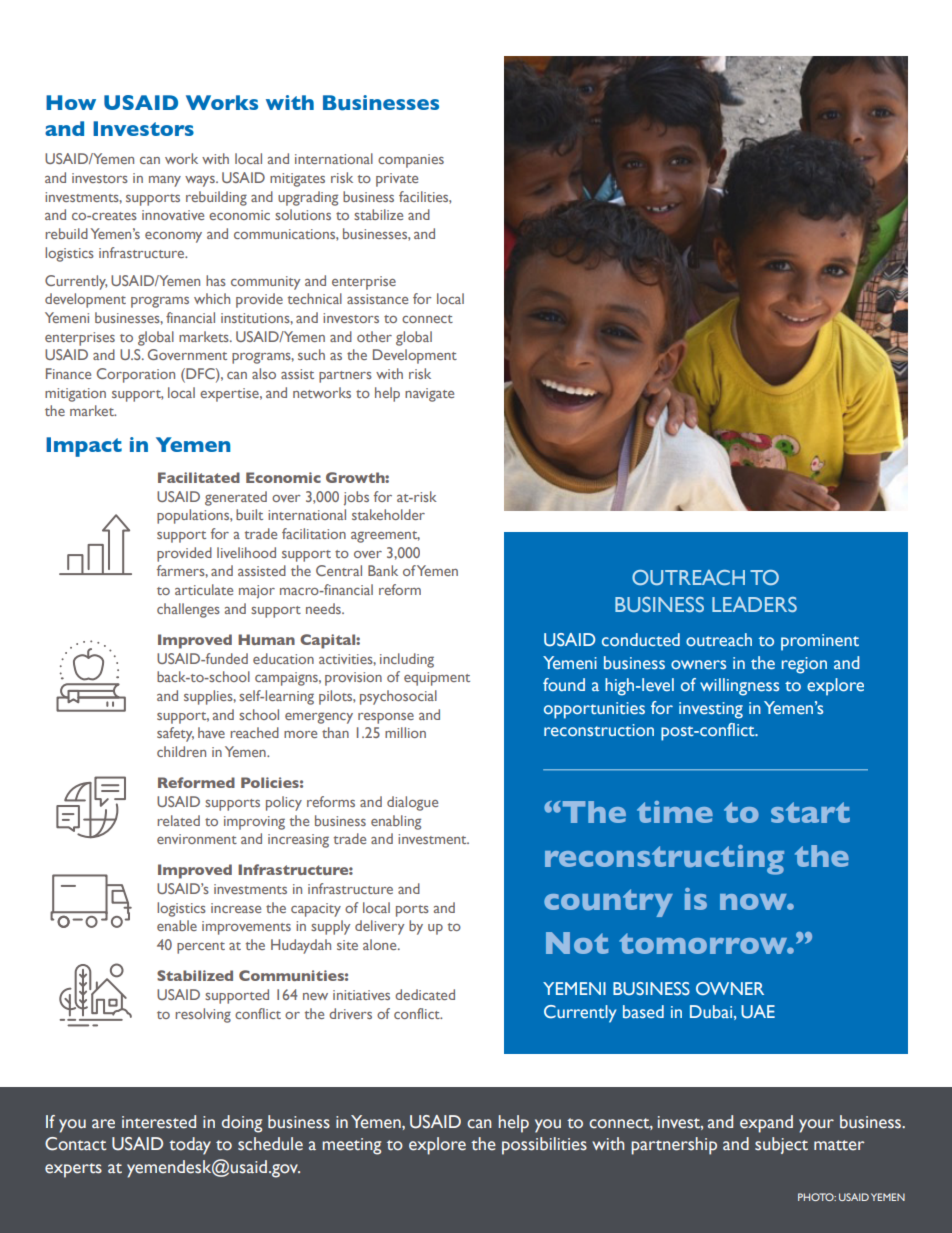  I want to click on interested, so click(159, 1122).
